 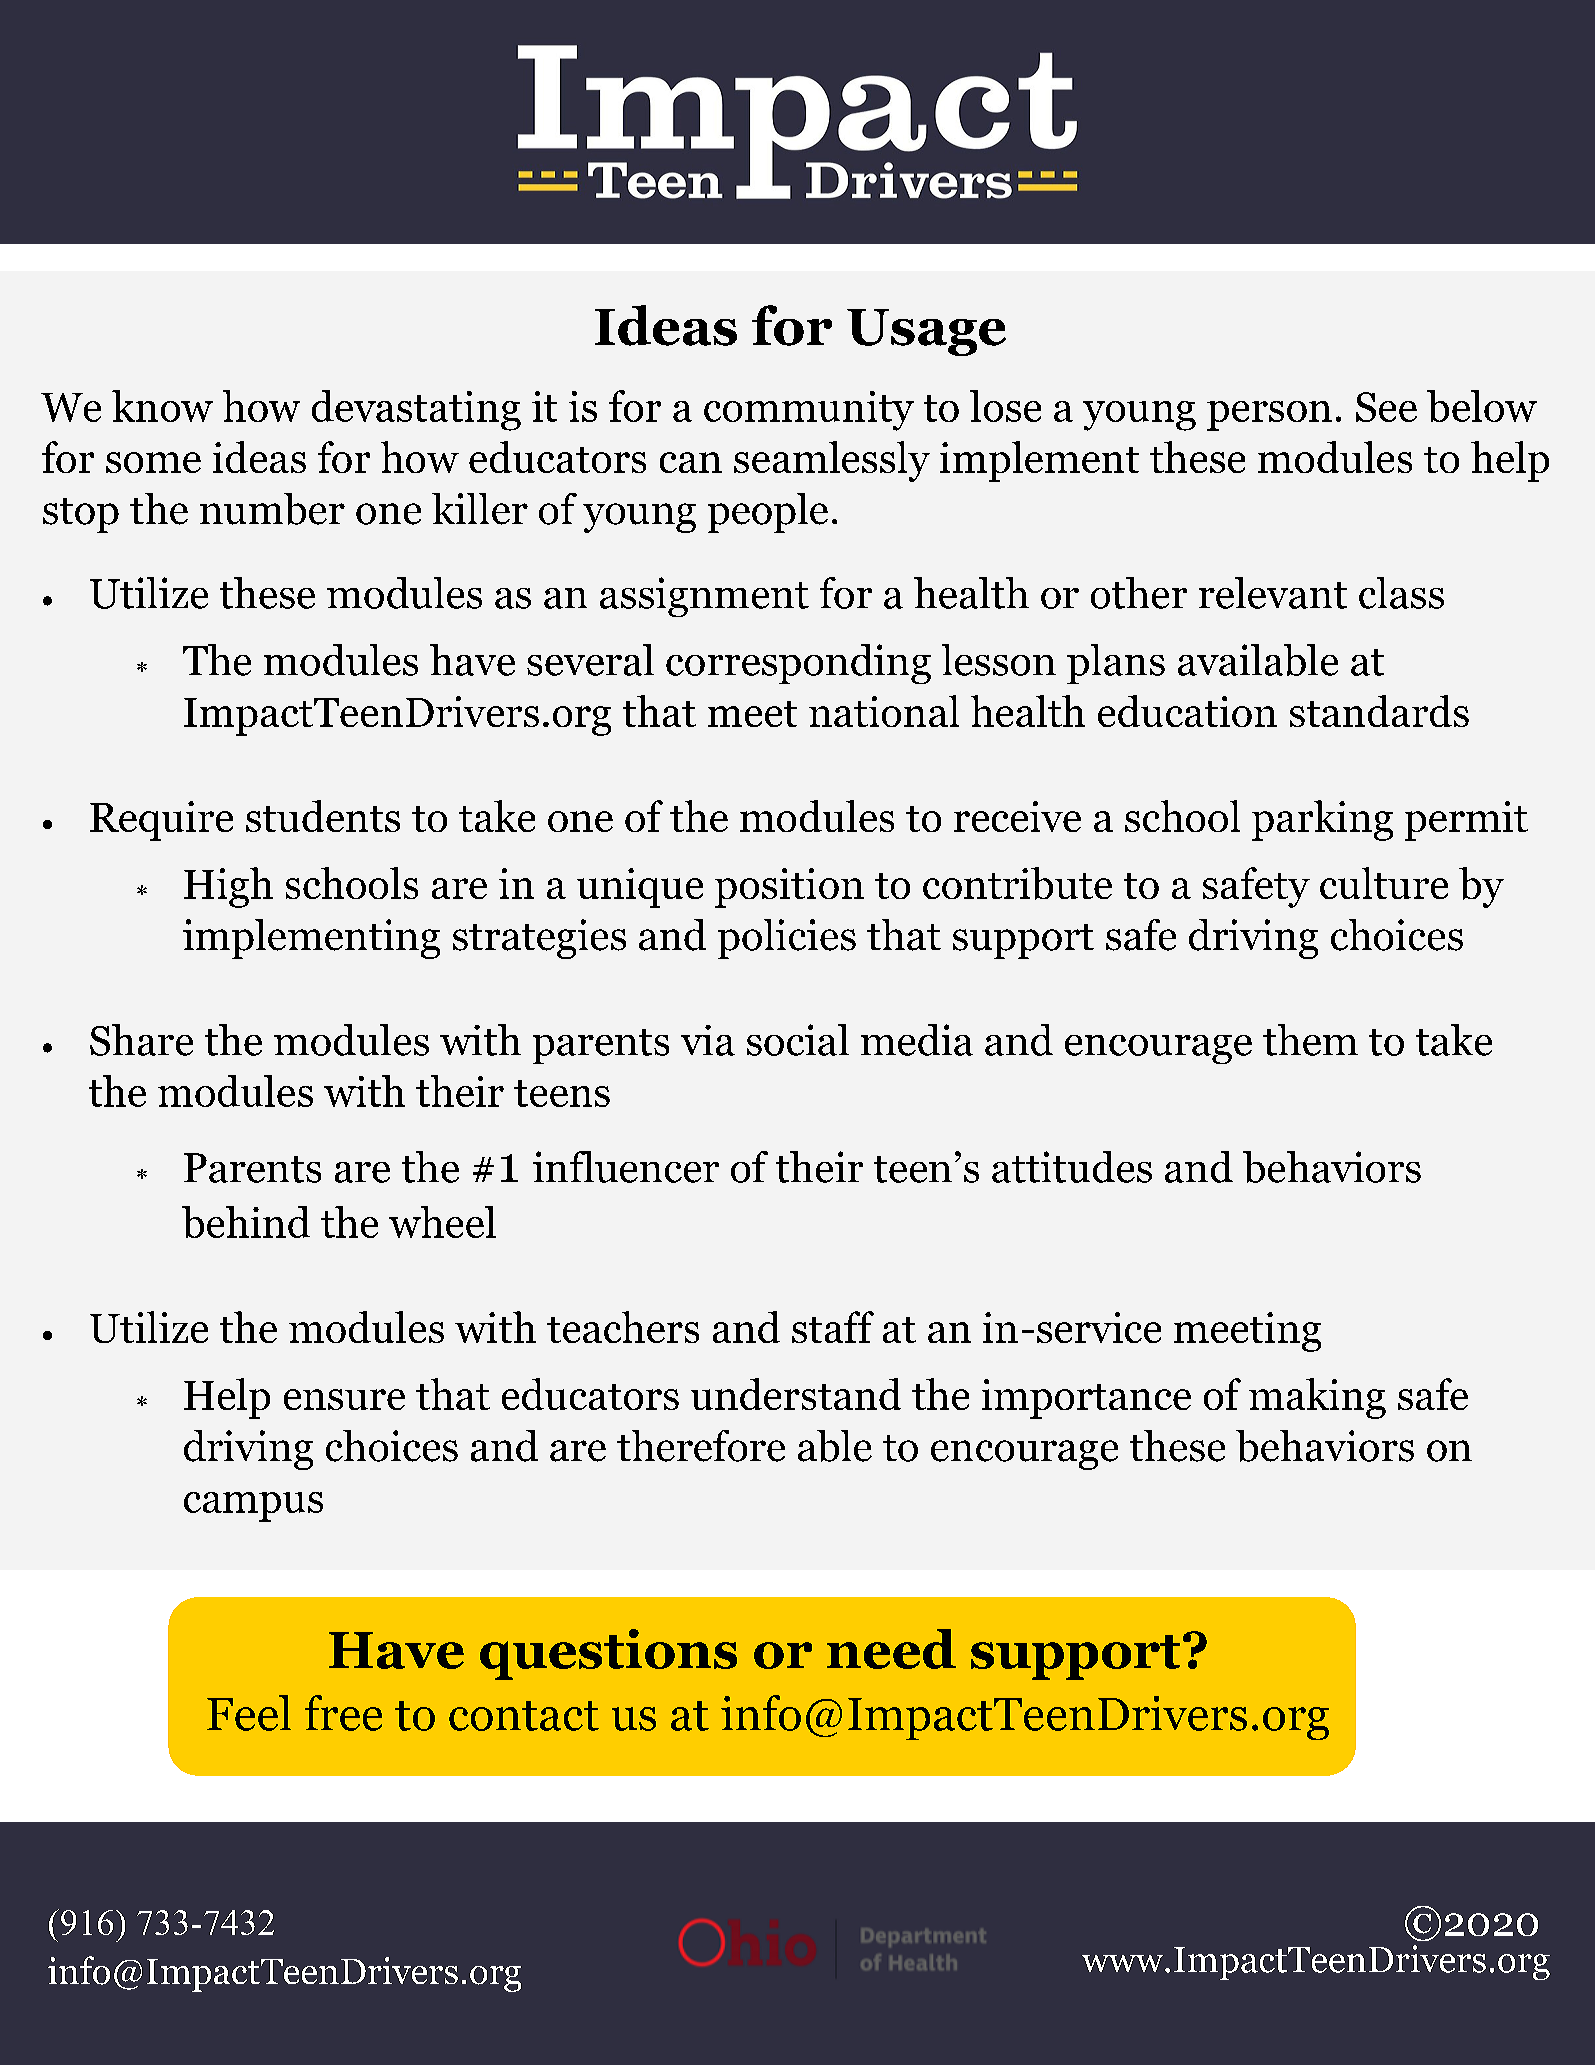 What do you see at coordinates (249, 1713) in the image?
I see `Feel` at bounding box center [249, 1713].
